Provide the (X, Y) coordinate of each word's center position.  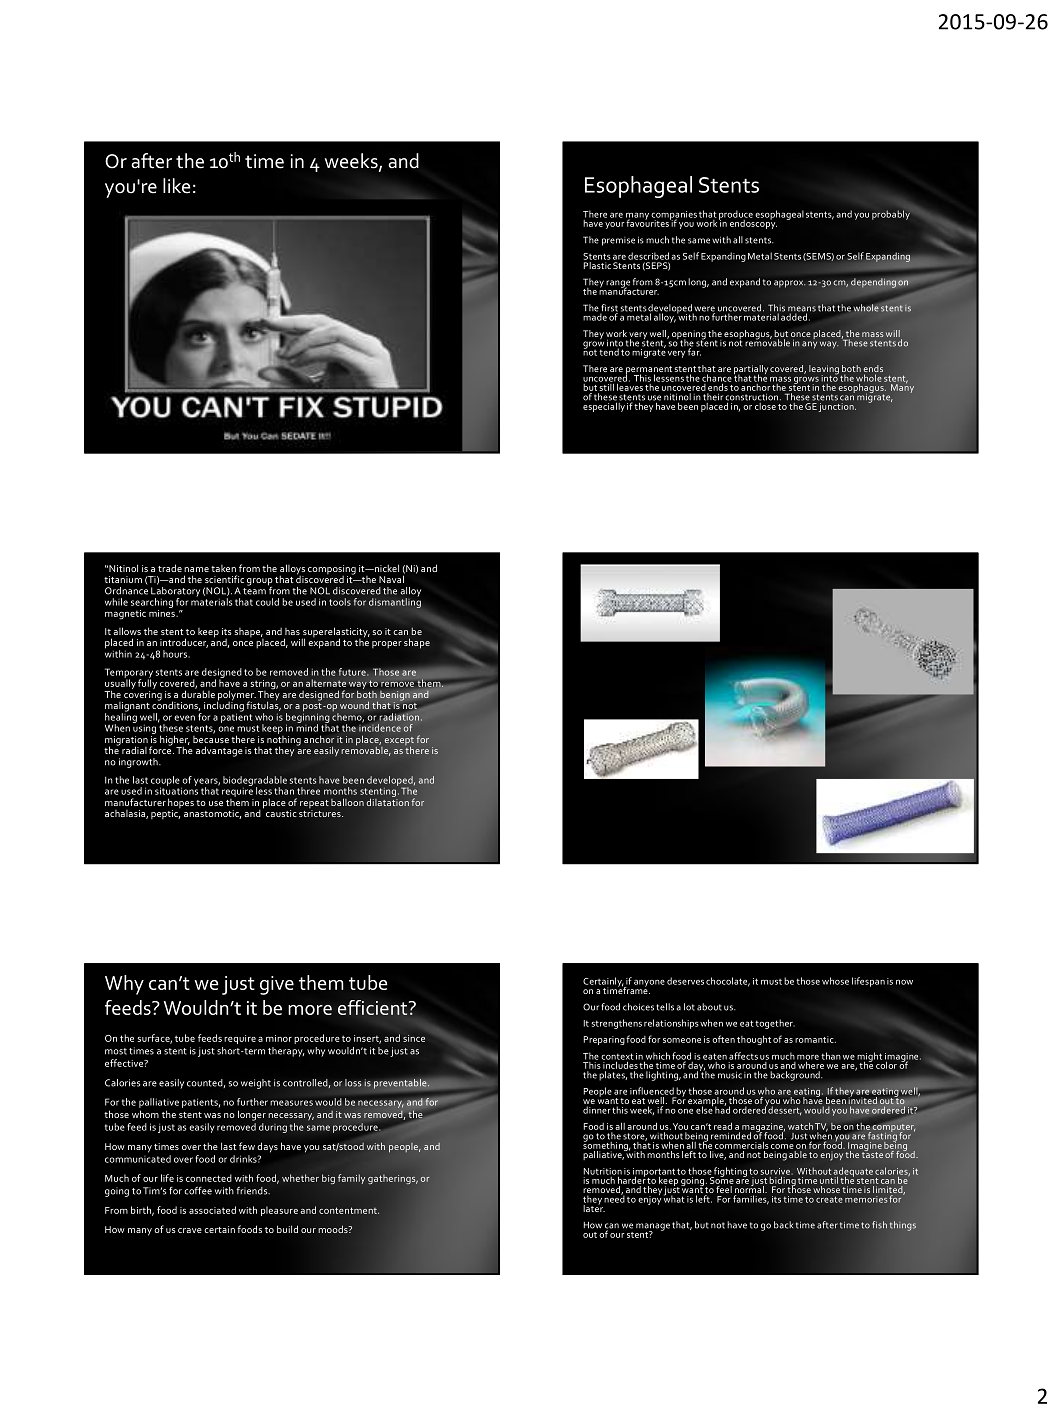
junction (837, 407)
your (614, 225)
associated (212, 1210)
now (904, 982)
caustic (281, 813)
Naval (392, 578)
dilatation (388, 801)
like (176, 186)
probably (891, 215)
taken (223, 568)
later (594, 1207)
